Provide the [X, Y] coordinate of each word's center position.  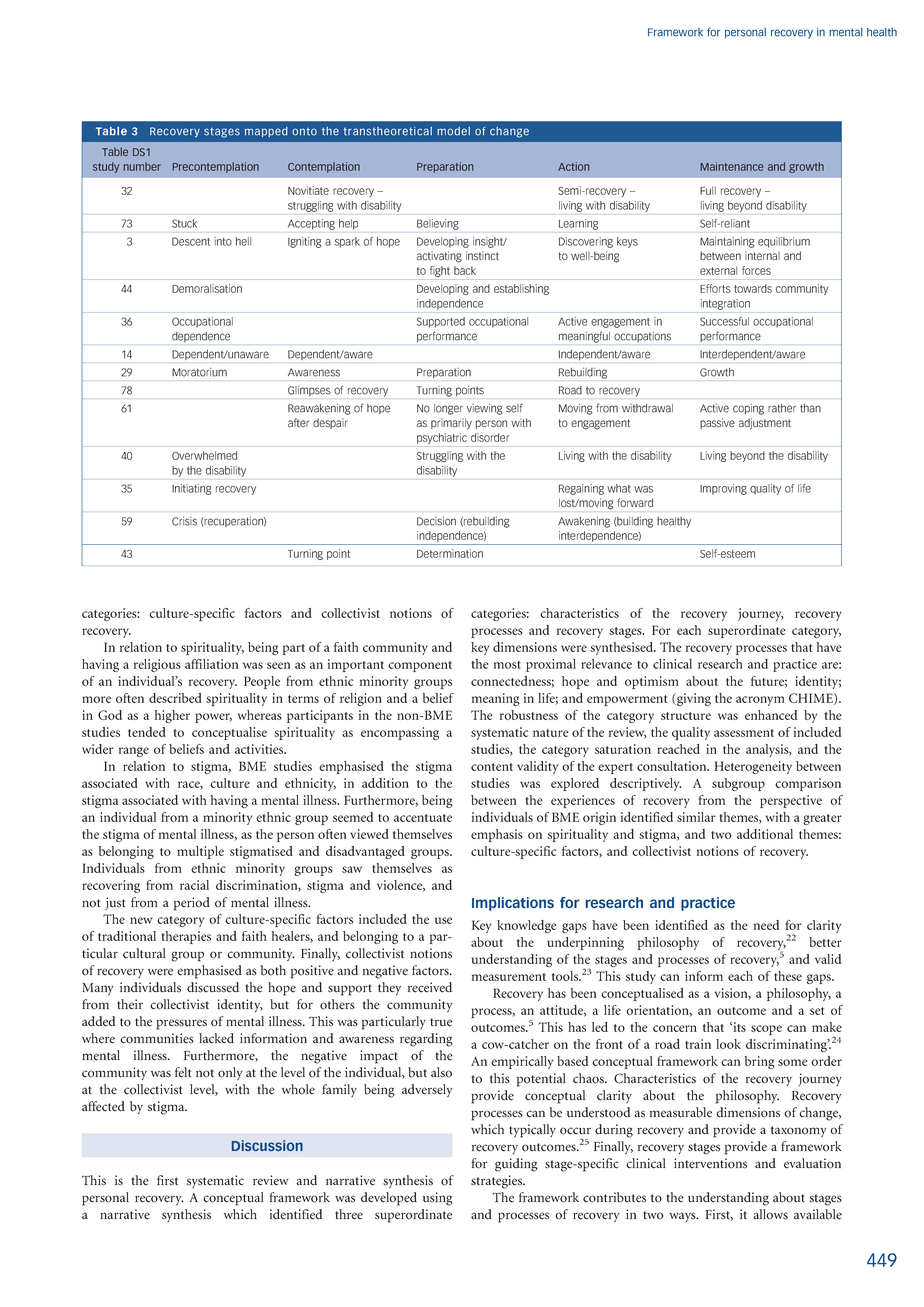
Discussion [267, 1145]
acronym [760, 701]
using [438, 1199]
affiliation [211, 664]
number [142, 166]
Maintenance [732, 166]
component [420, 666]
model [453, 131]
